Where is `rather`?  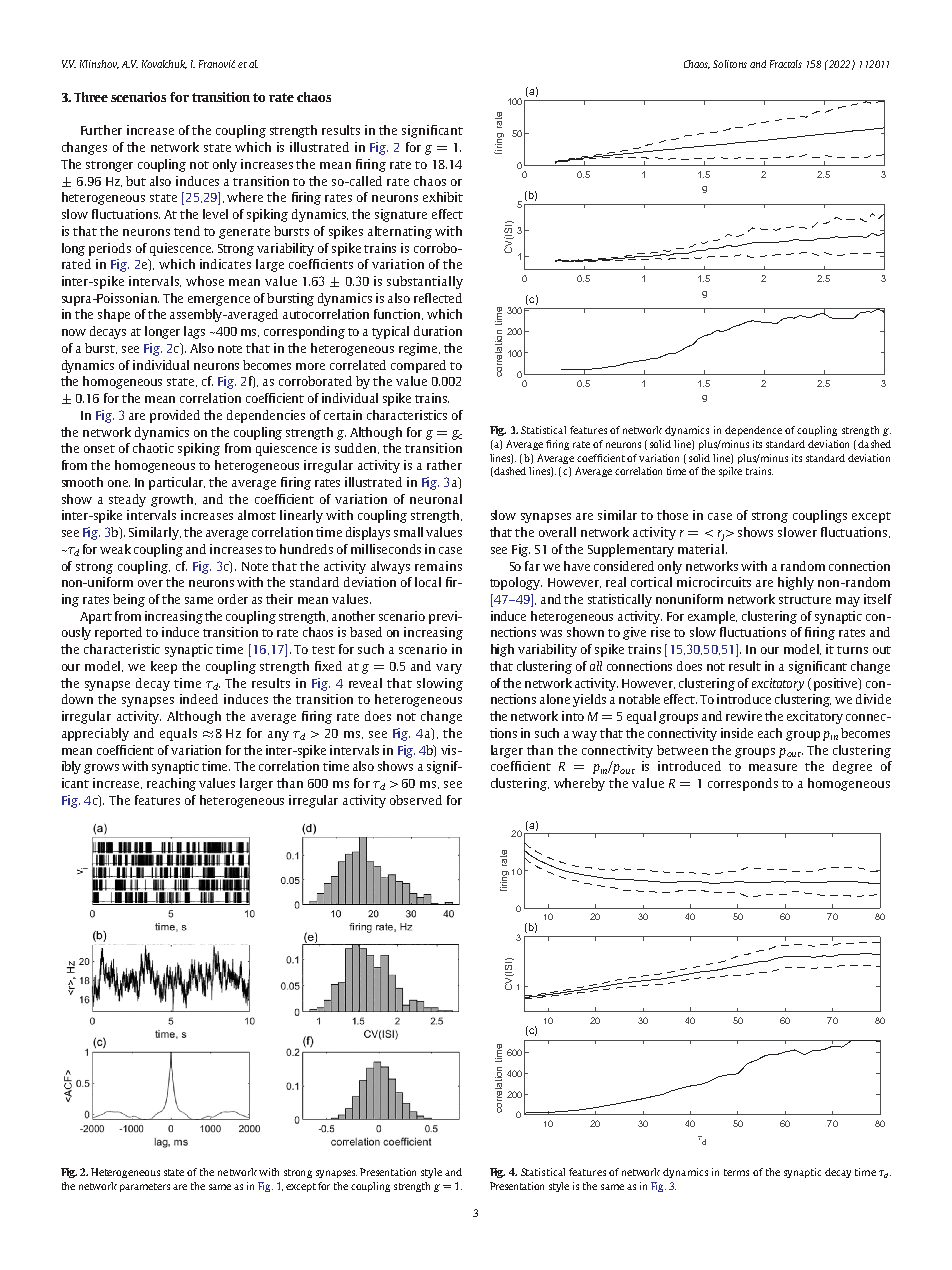 rather is located at coordinates (444, 465).
